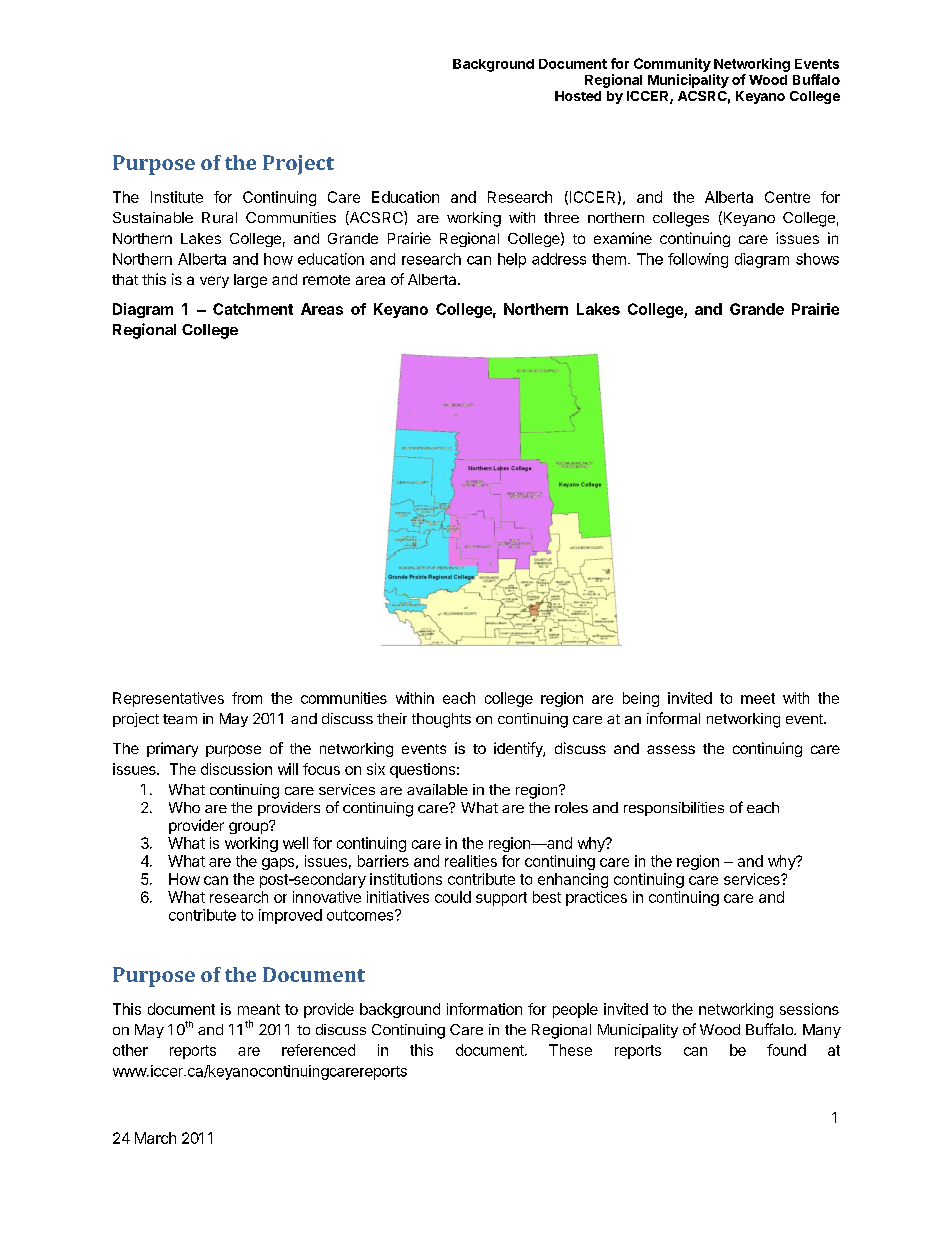 The width and height of the screenshot is (952, 1233). Describe the element at coordinates (672, 65) in the screenshot. I see `Community` at that location.
